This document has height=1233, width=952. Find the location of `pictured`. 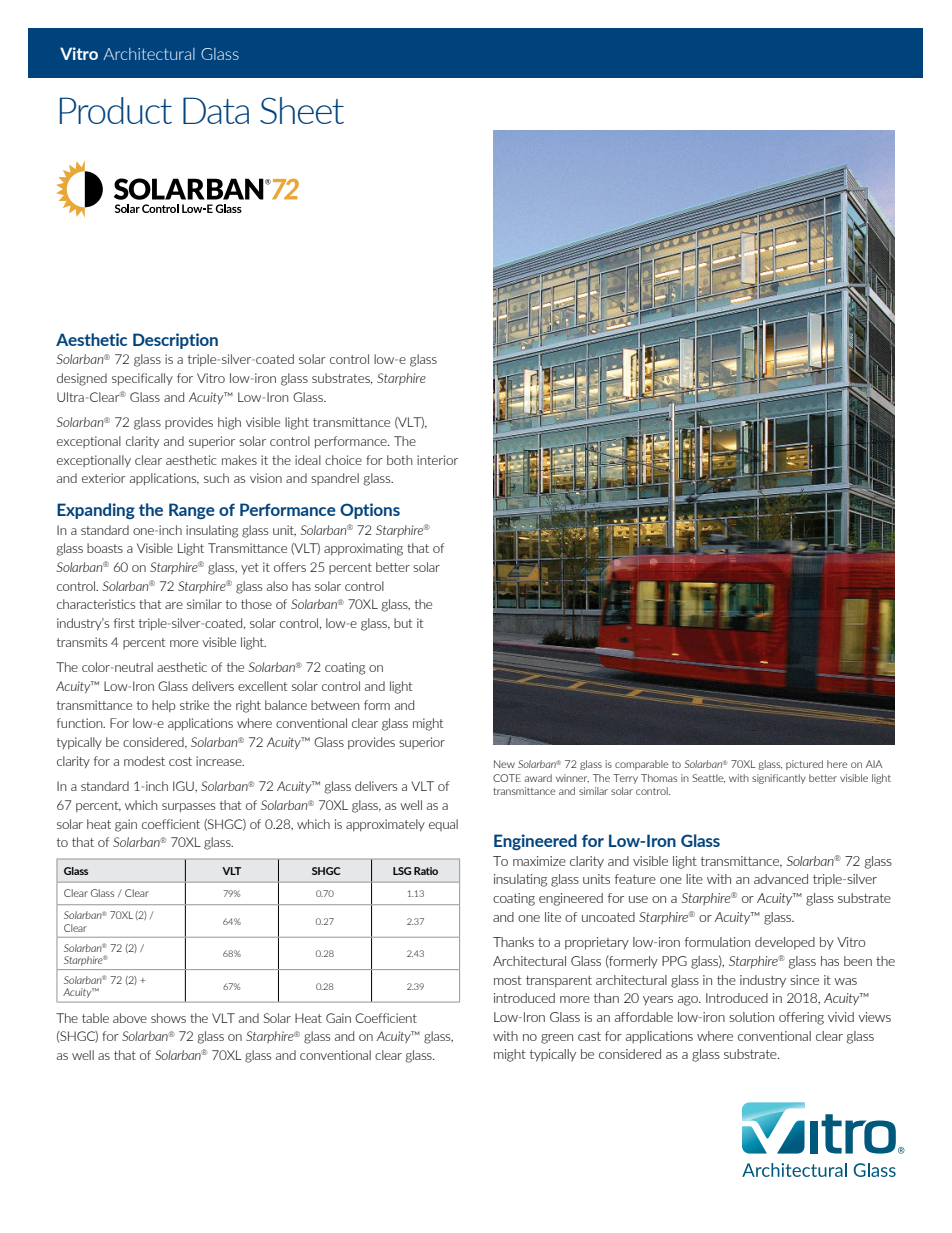

pictured is located at coordinates (804, 765).
